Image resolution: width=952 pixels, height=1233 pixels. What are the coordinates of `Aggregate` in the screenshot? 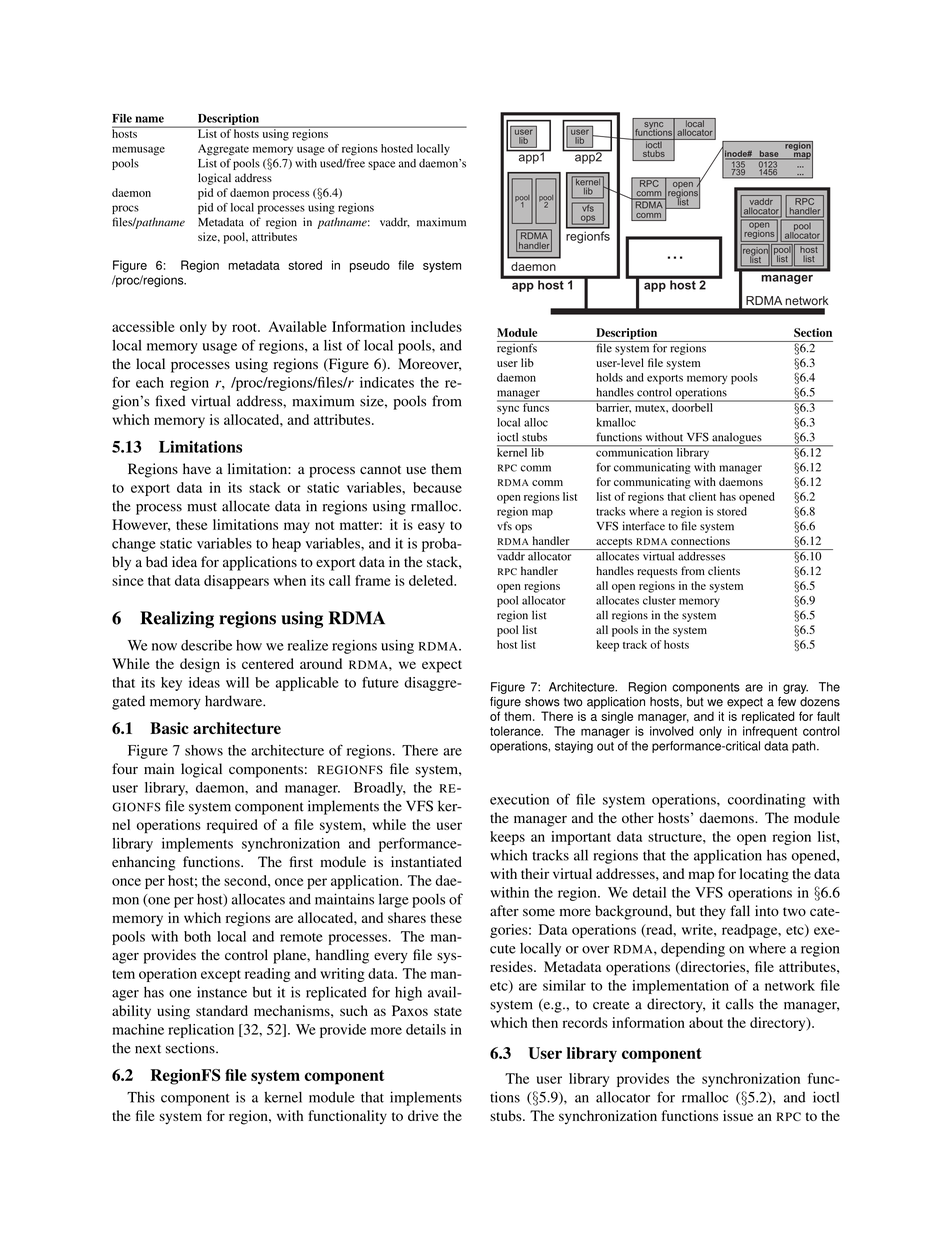 It's located at (223, 150).
